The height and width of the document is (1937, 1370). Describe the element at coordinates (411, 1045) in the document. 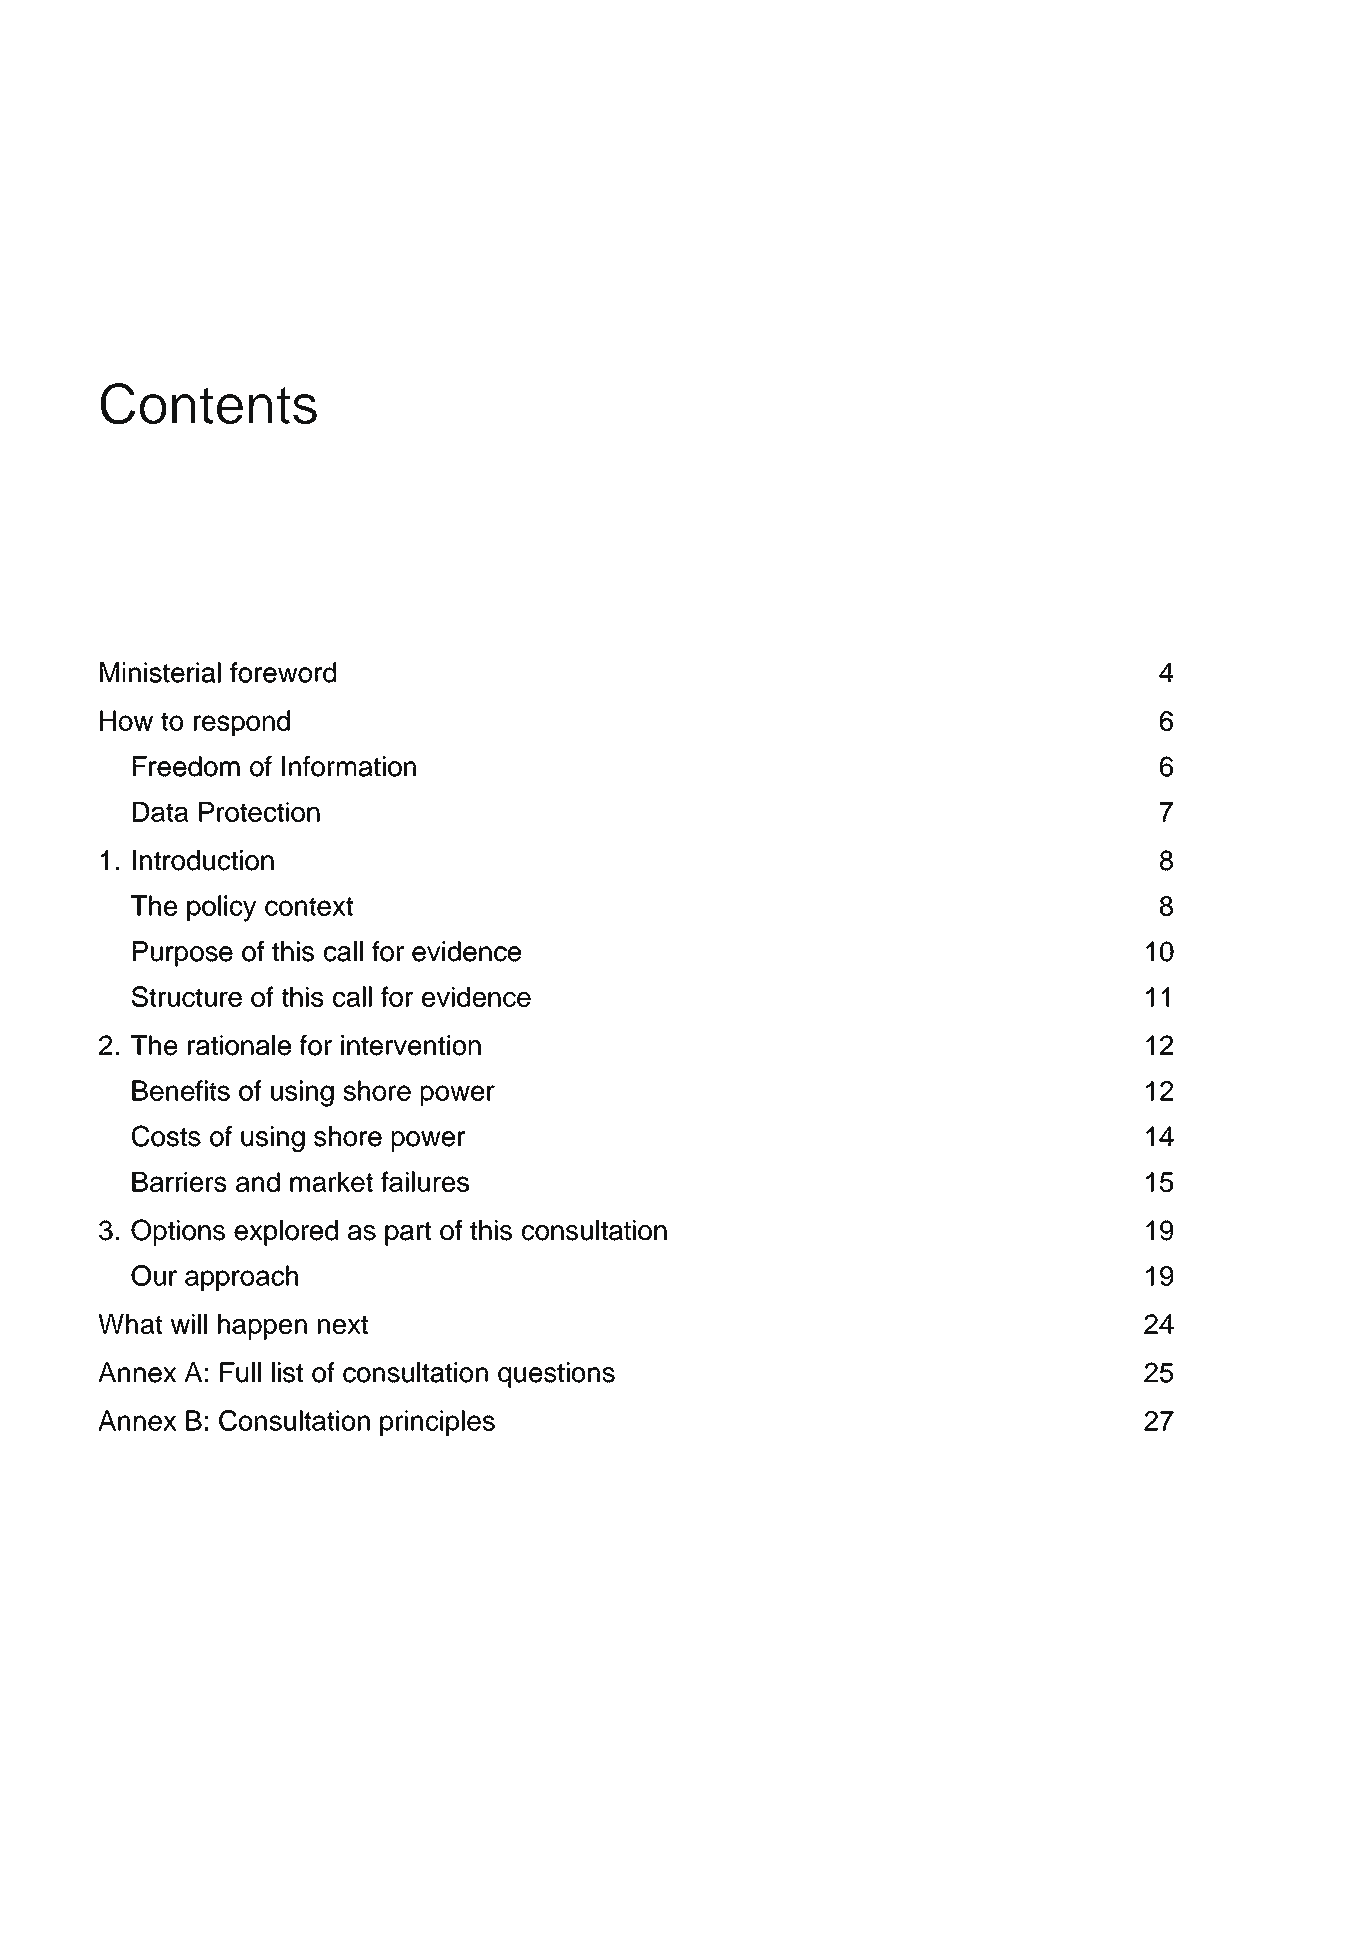

I see `intervention` at that location.
